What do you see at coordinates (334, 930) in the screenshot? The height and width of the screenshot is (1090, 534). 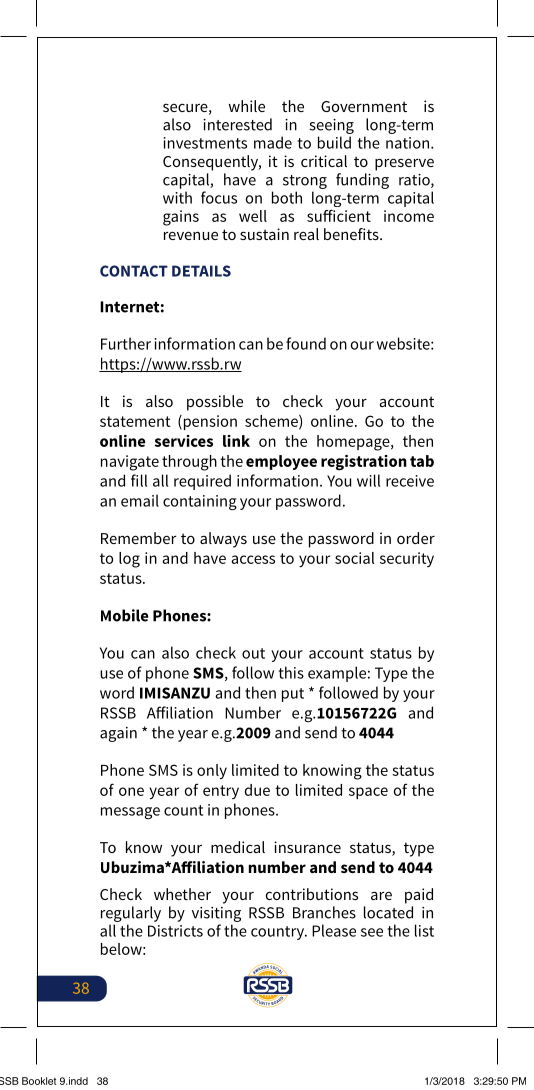 I see `Please` at bounding box center [334, 930].
